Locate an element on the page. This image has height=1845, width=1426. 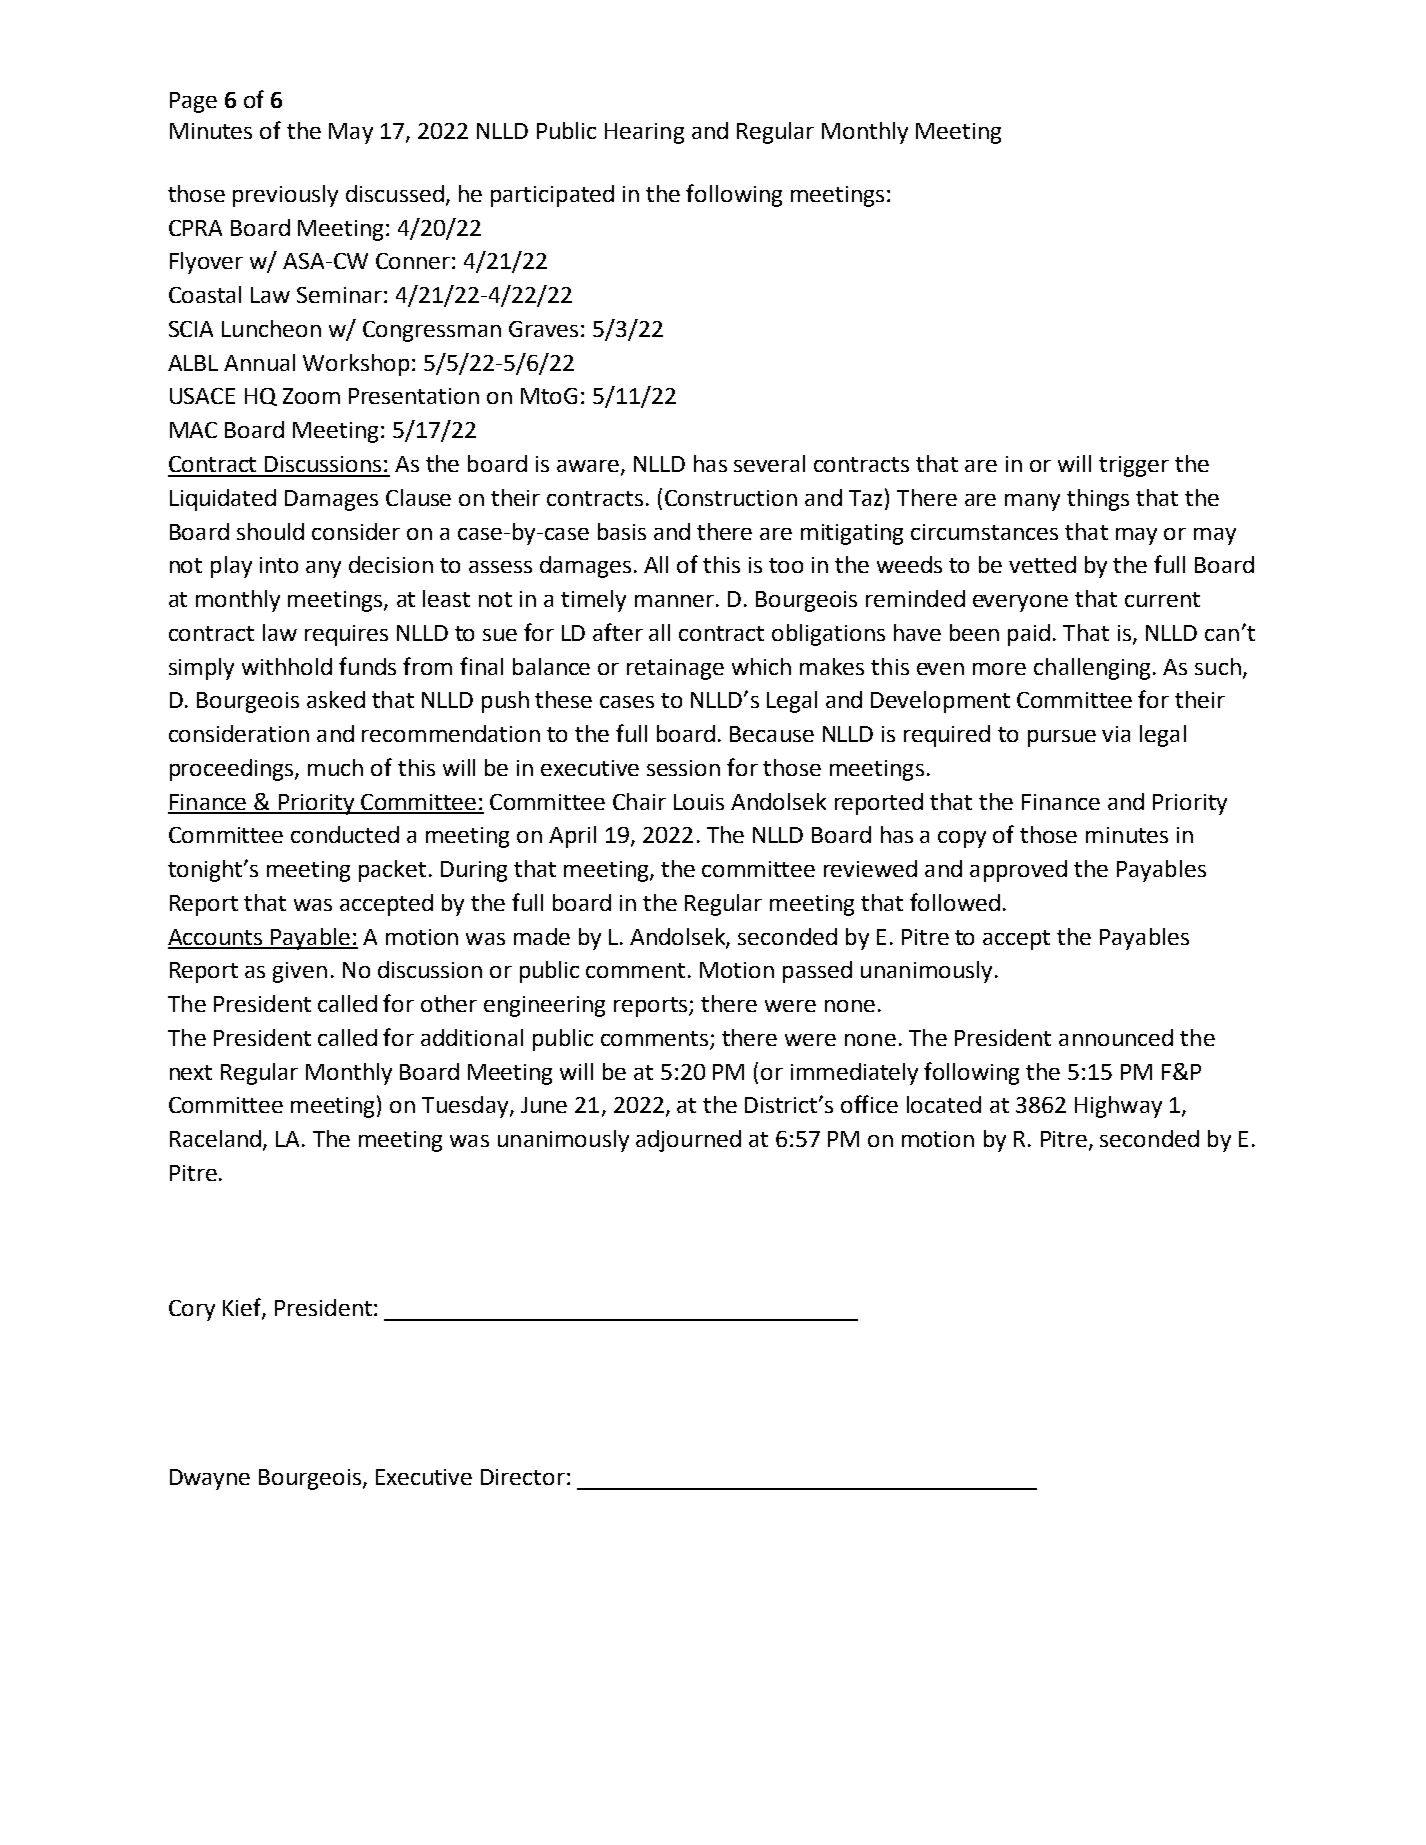
passed is located at coordinates (817, 972).
